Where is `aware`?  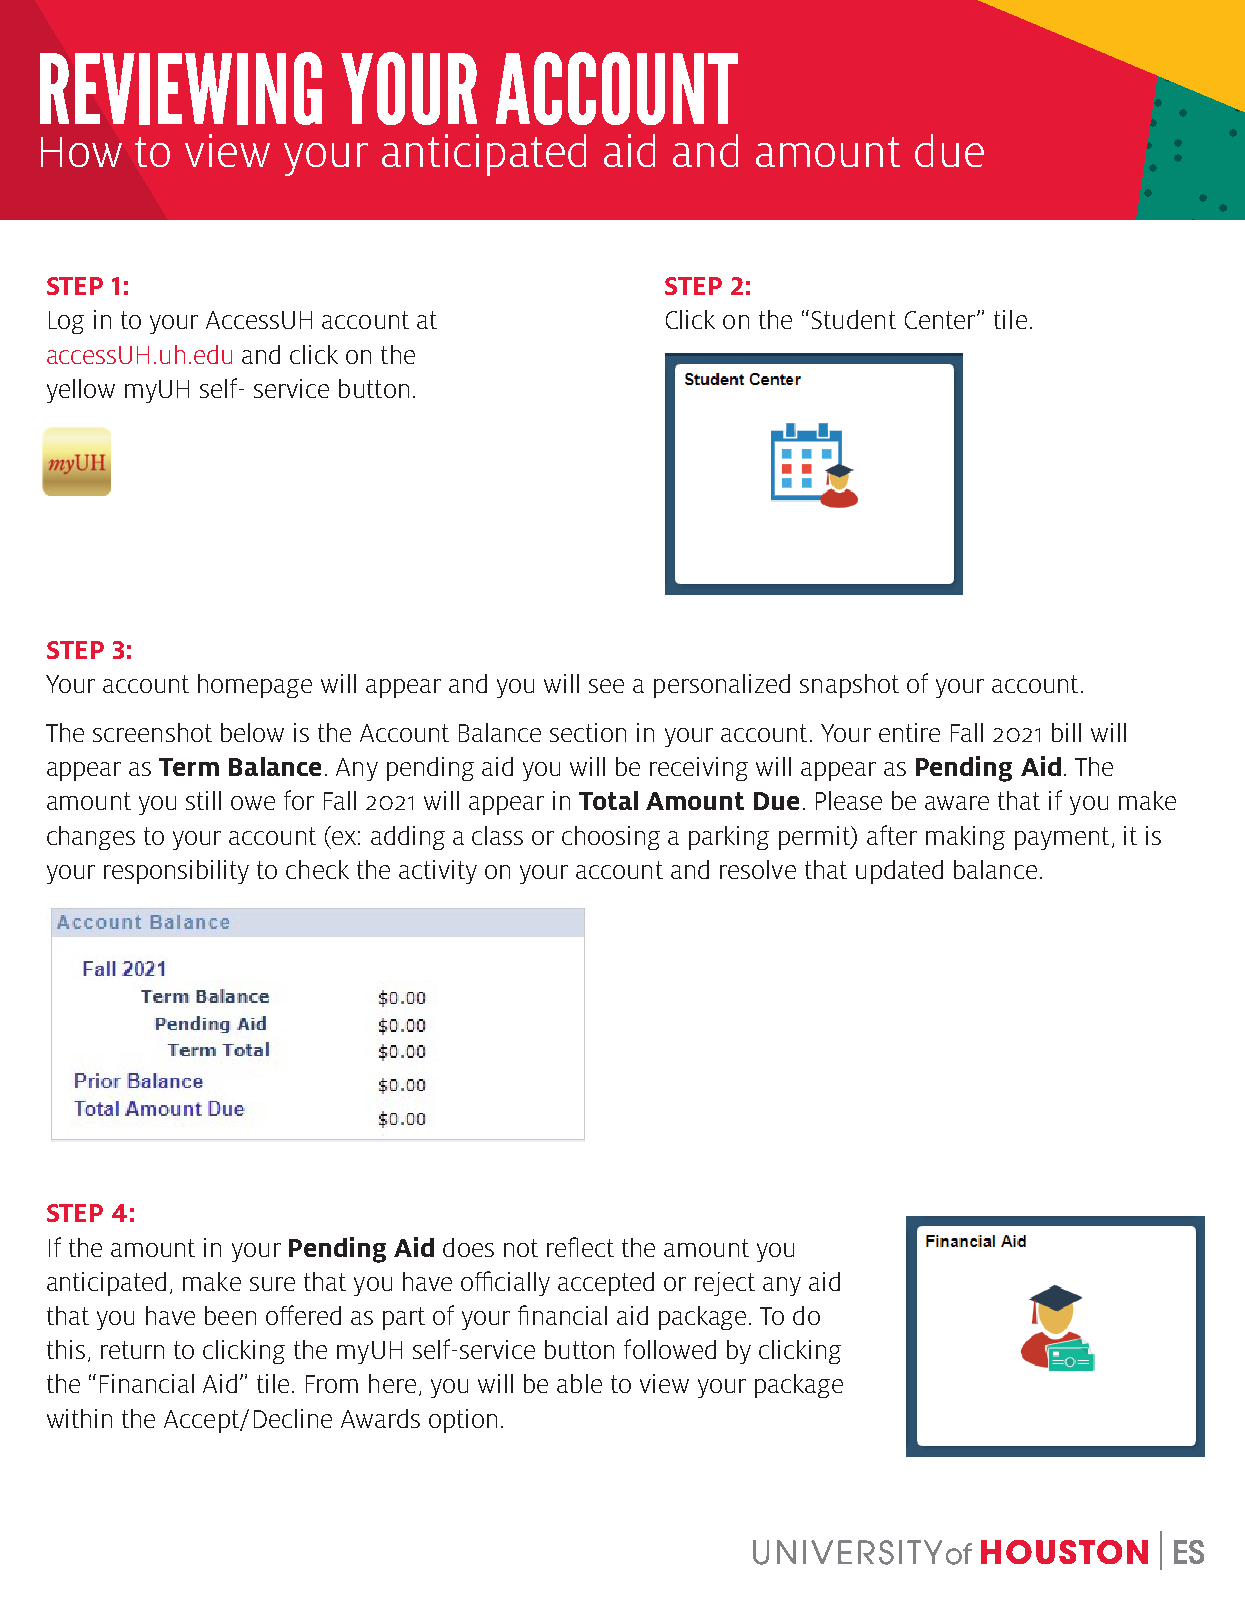
aware is located at coordinates (957, 803).
